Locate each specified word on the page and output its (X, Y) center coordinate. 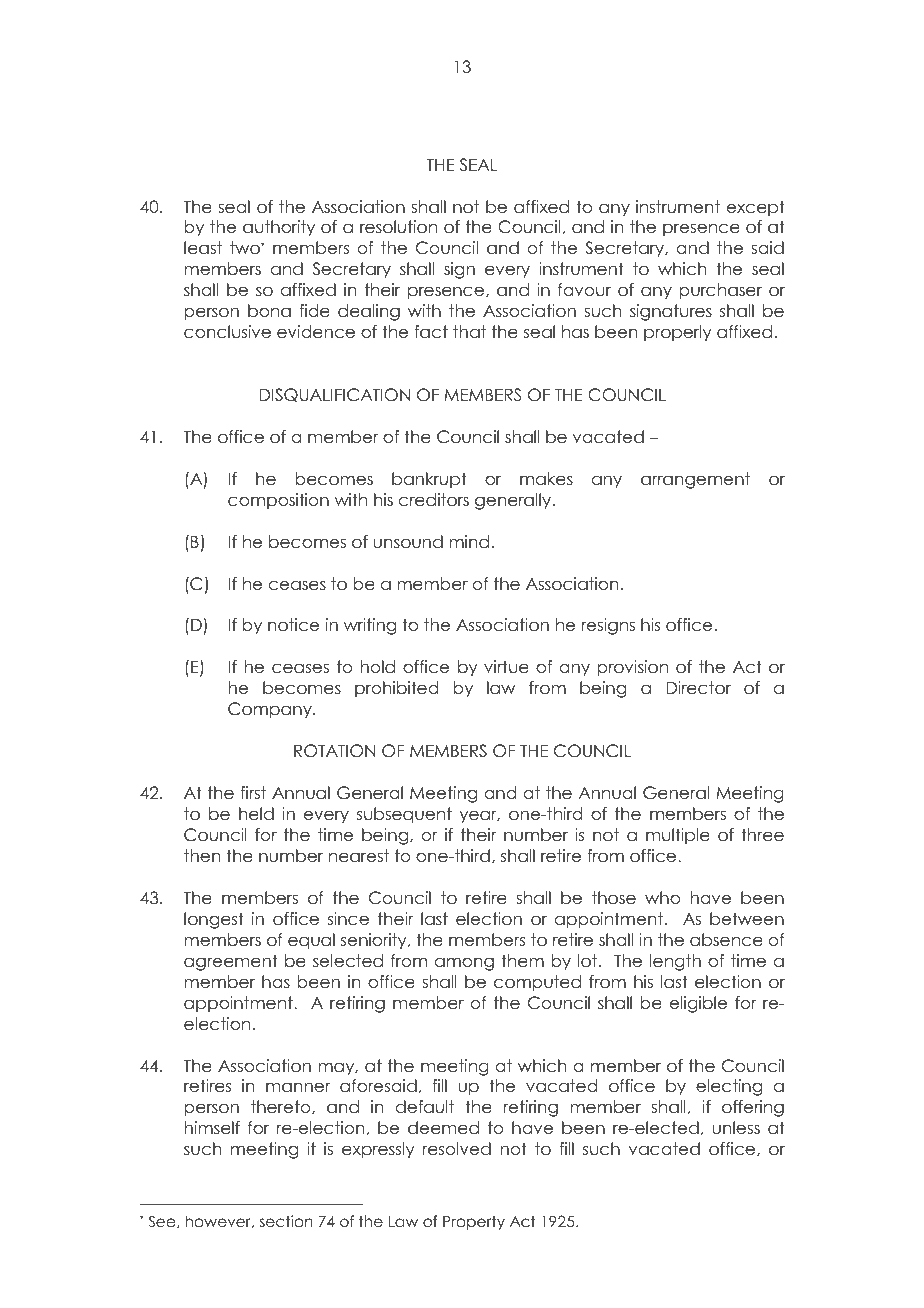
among (464, 964)
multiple (678, 836)
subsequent (404, 815)
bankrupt (429, 480)
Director (698, 688)
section (286, 1221)
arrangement (695, 480)
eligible (698, 1004)
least (203, 248)
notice (293, 625)
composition (278, 501)
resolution (398, 227)
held (256, 814)
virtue (506, 667)
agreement (231, 962)
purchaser (721, 291)
